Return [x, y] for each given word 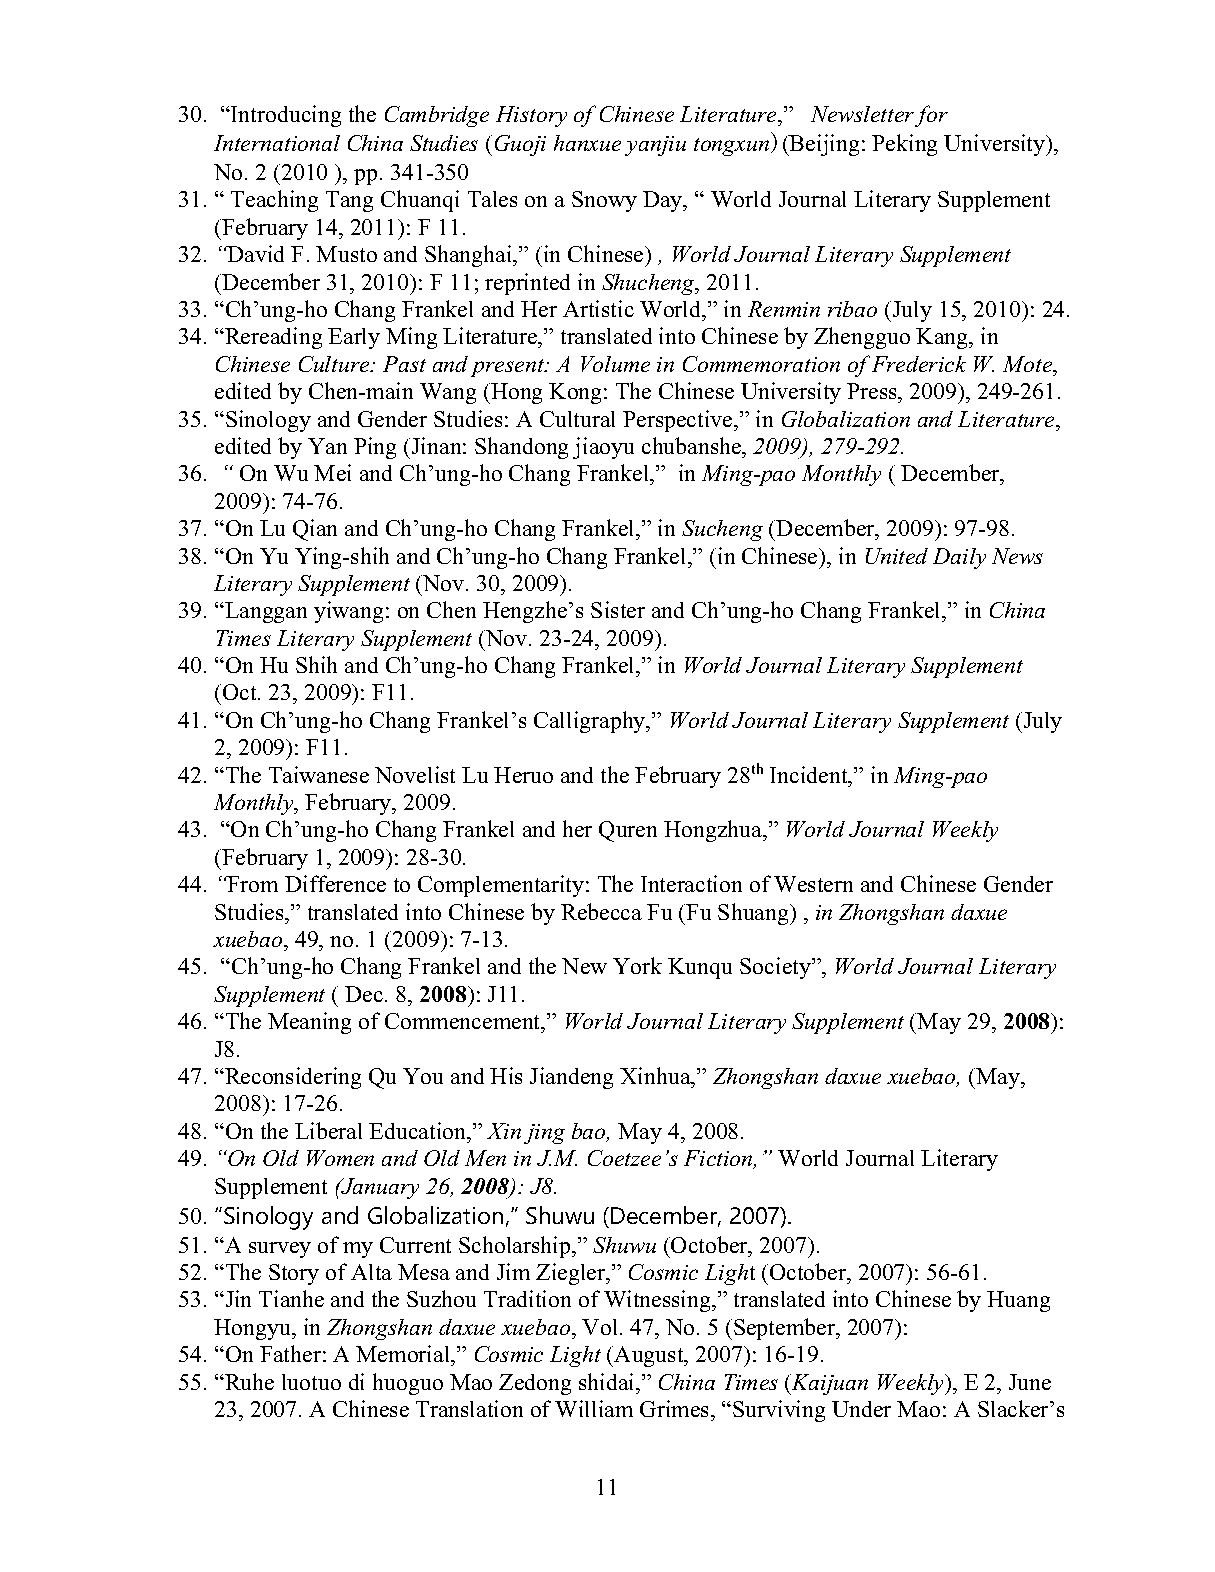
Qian [315, 530]
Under [861, 1409]
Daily [959, 558]
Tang [349, 201]
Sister [618, 609]
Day [664, 201]
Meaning [309, 1023]
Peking [904, 145]
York [637, 965]
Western [813, 884]
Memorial [404, 1353]
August [650, 1356]
